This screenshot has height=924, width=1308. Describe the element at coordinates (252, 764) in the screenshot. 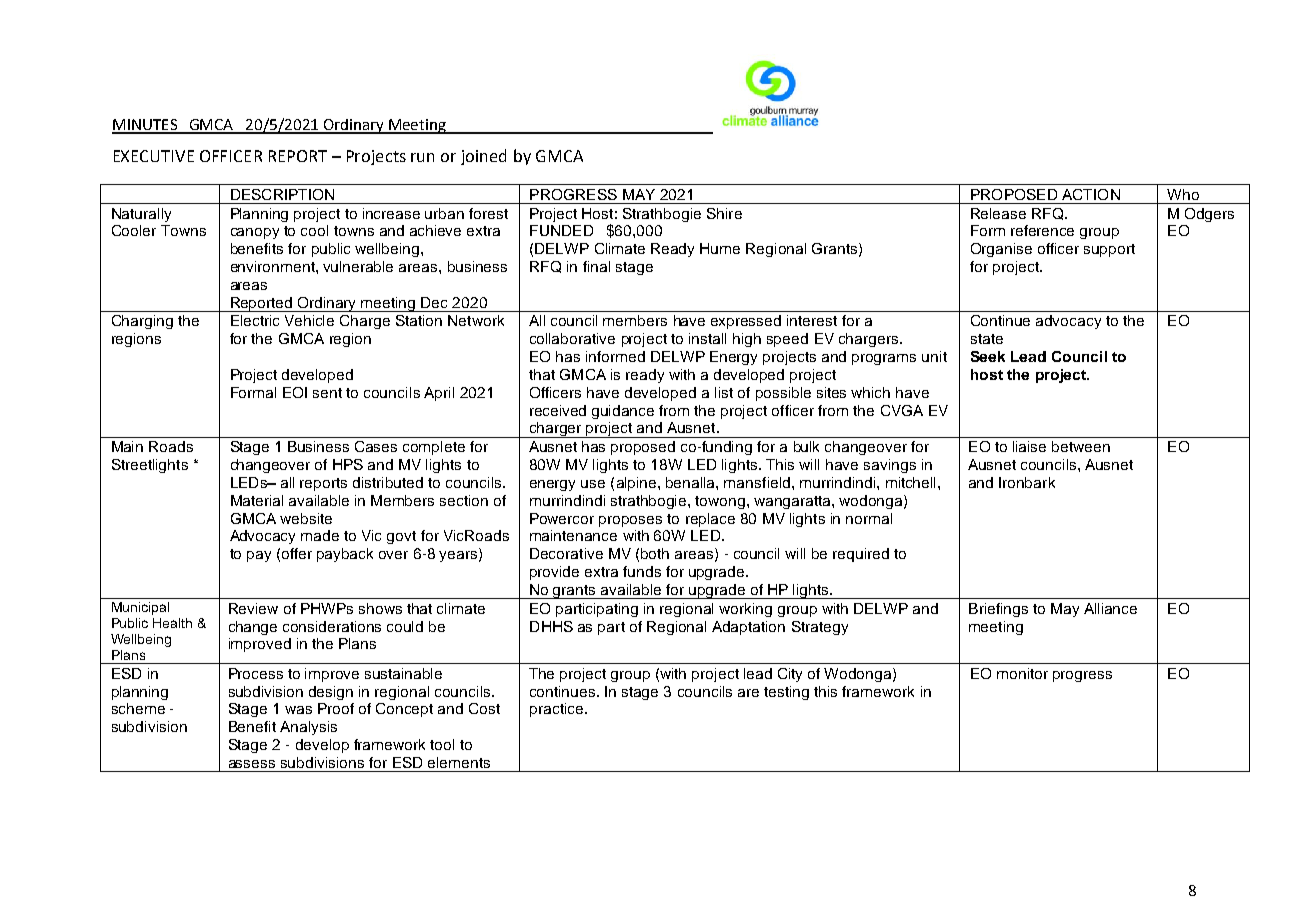

I see `assess` at that location.
